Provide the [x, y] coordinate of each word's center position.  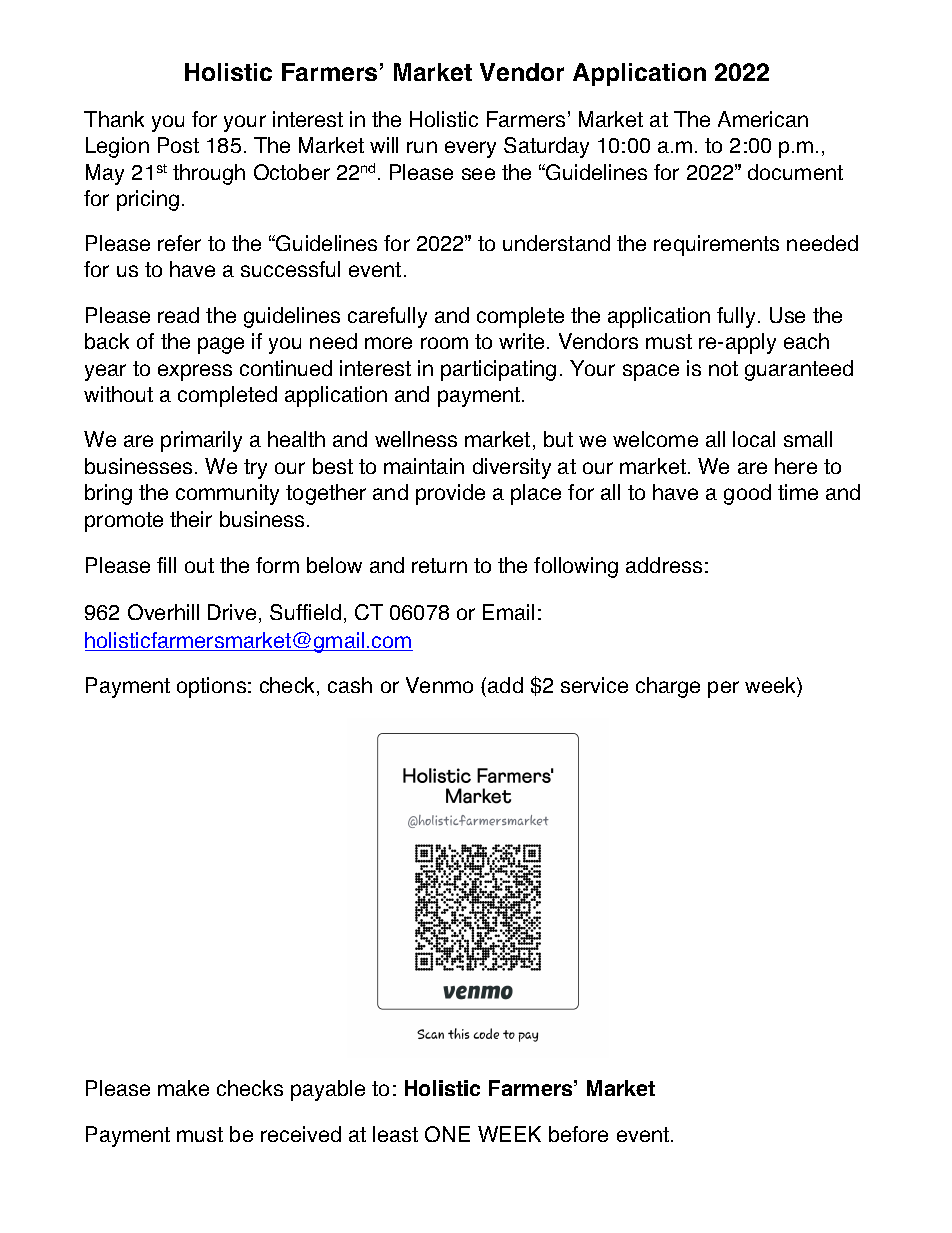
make [183, 1088]
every [470, 149]
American [763, 119]
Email [508, 612]
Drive [232, 612]
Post [178, 145]
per [723, 689]
